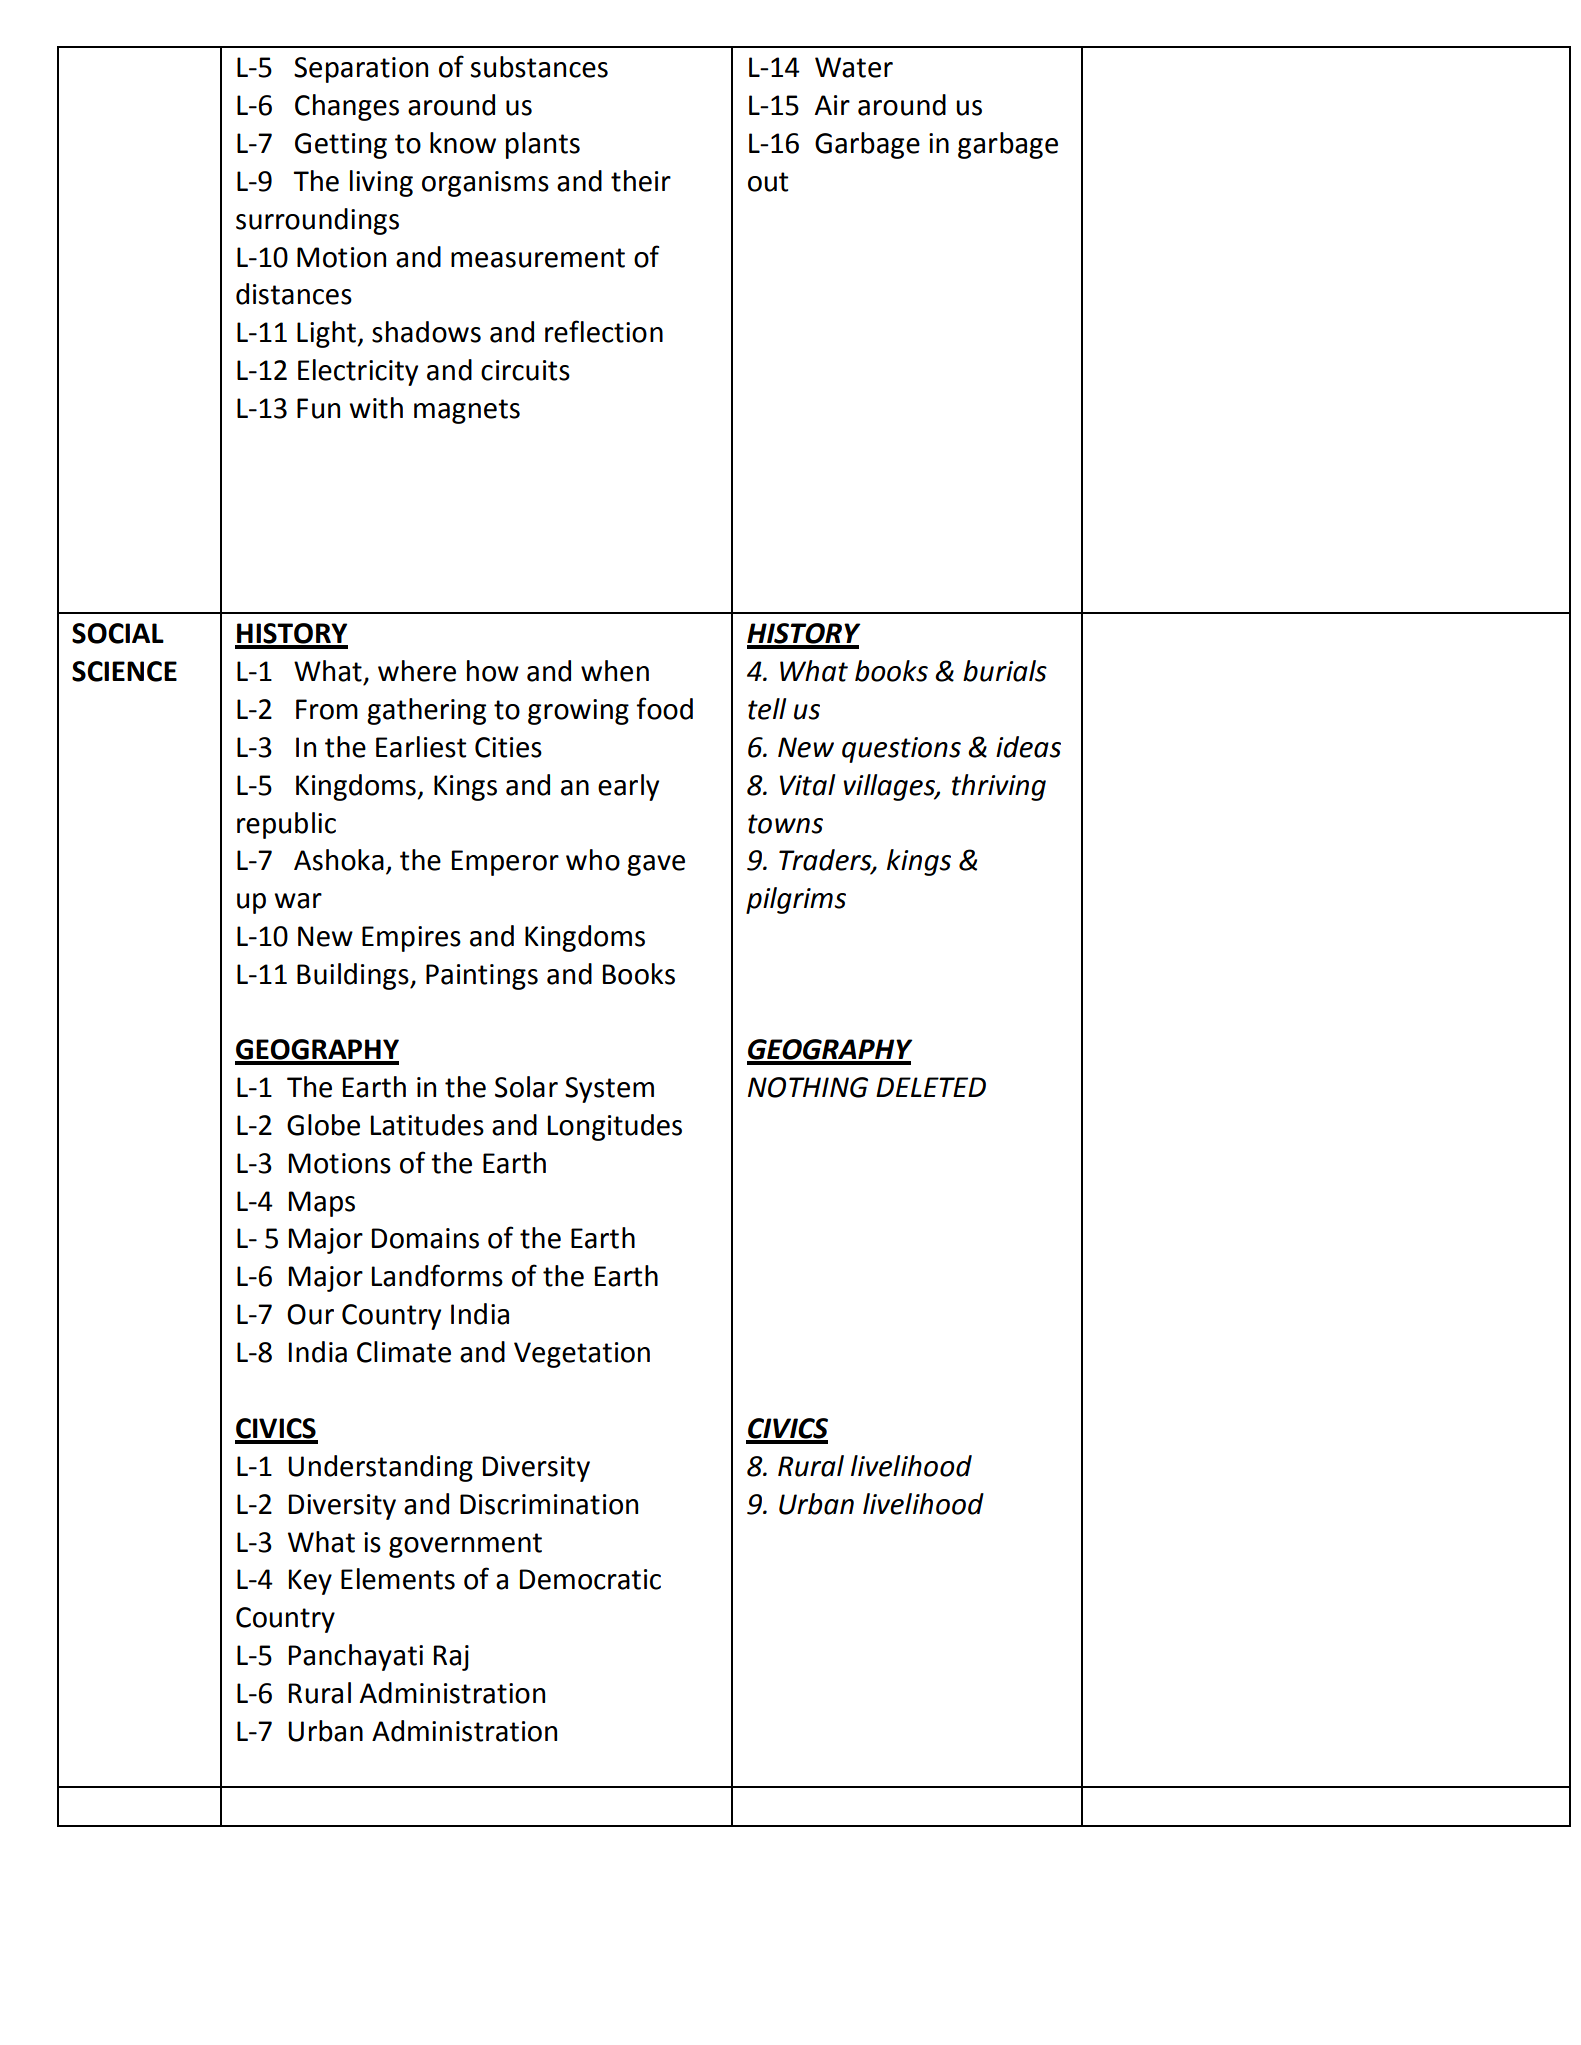  Describe the element at coordinates (590, 1579) in the document. I see `Democratic` at that location.
